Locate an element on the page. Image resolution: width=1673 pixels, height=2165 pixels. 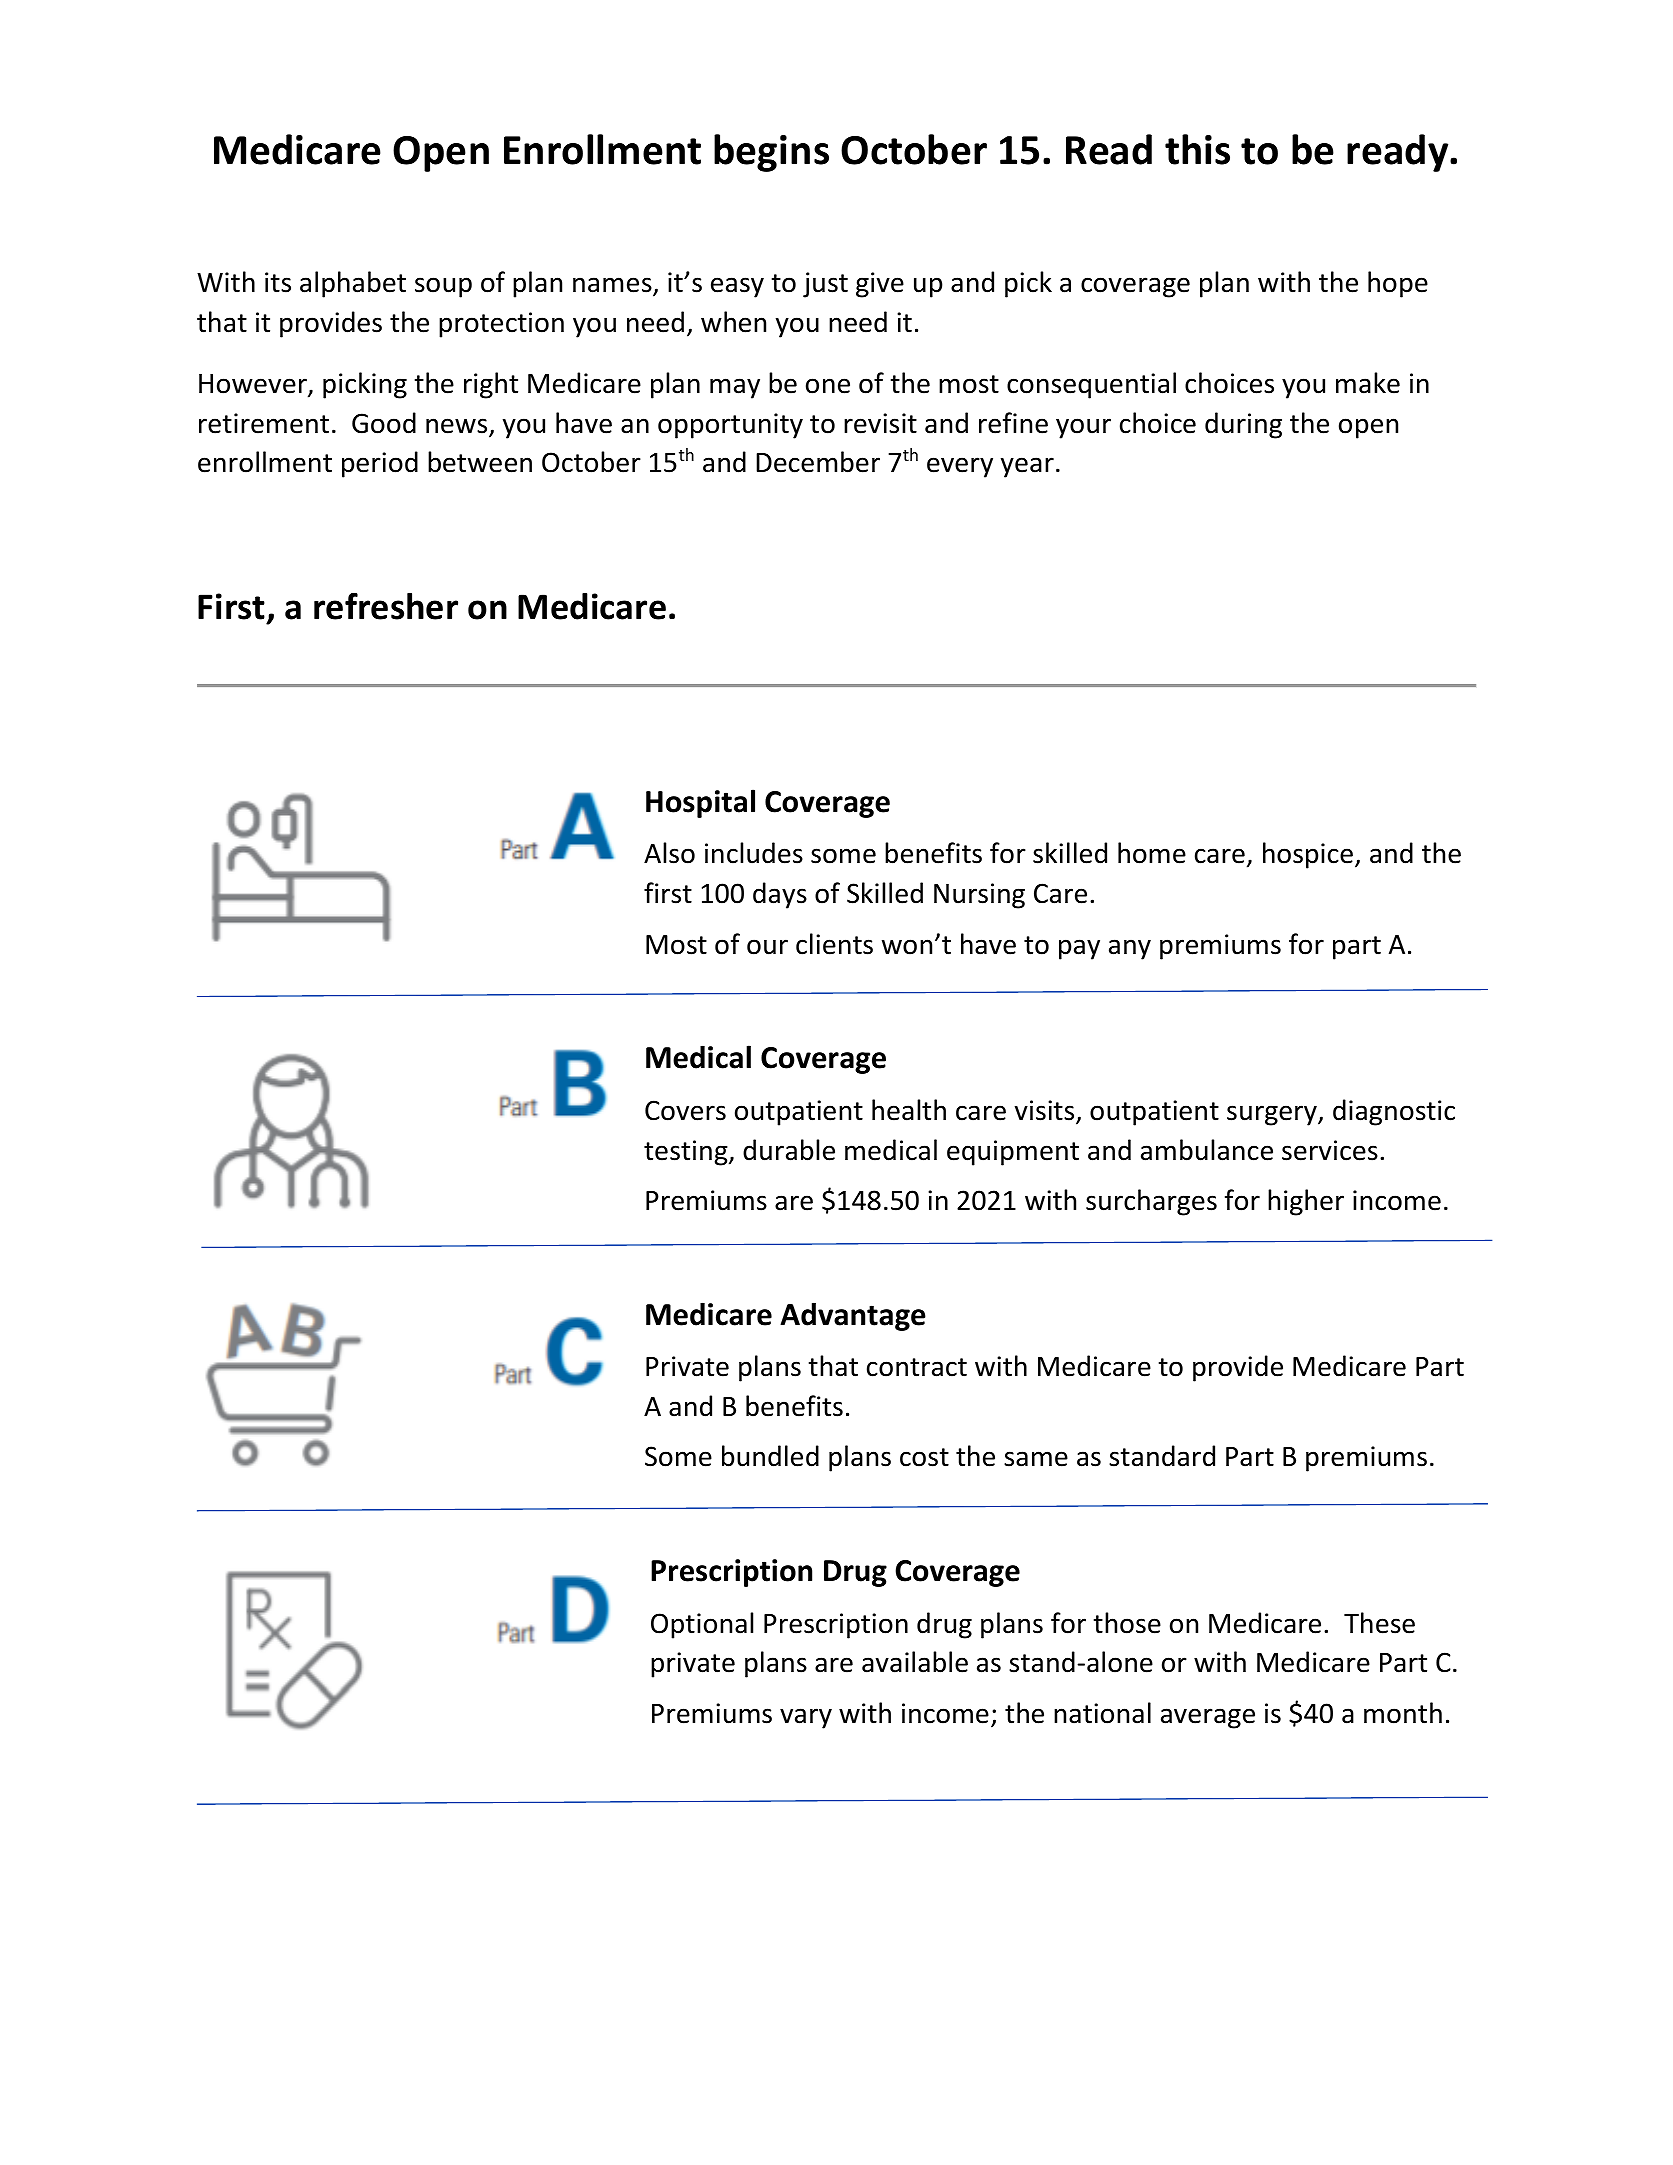
Optional is located at coordinates (702, 1625).
